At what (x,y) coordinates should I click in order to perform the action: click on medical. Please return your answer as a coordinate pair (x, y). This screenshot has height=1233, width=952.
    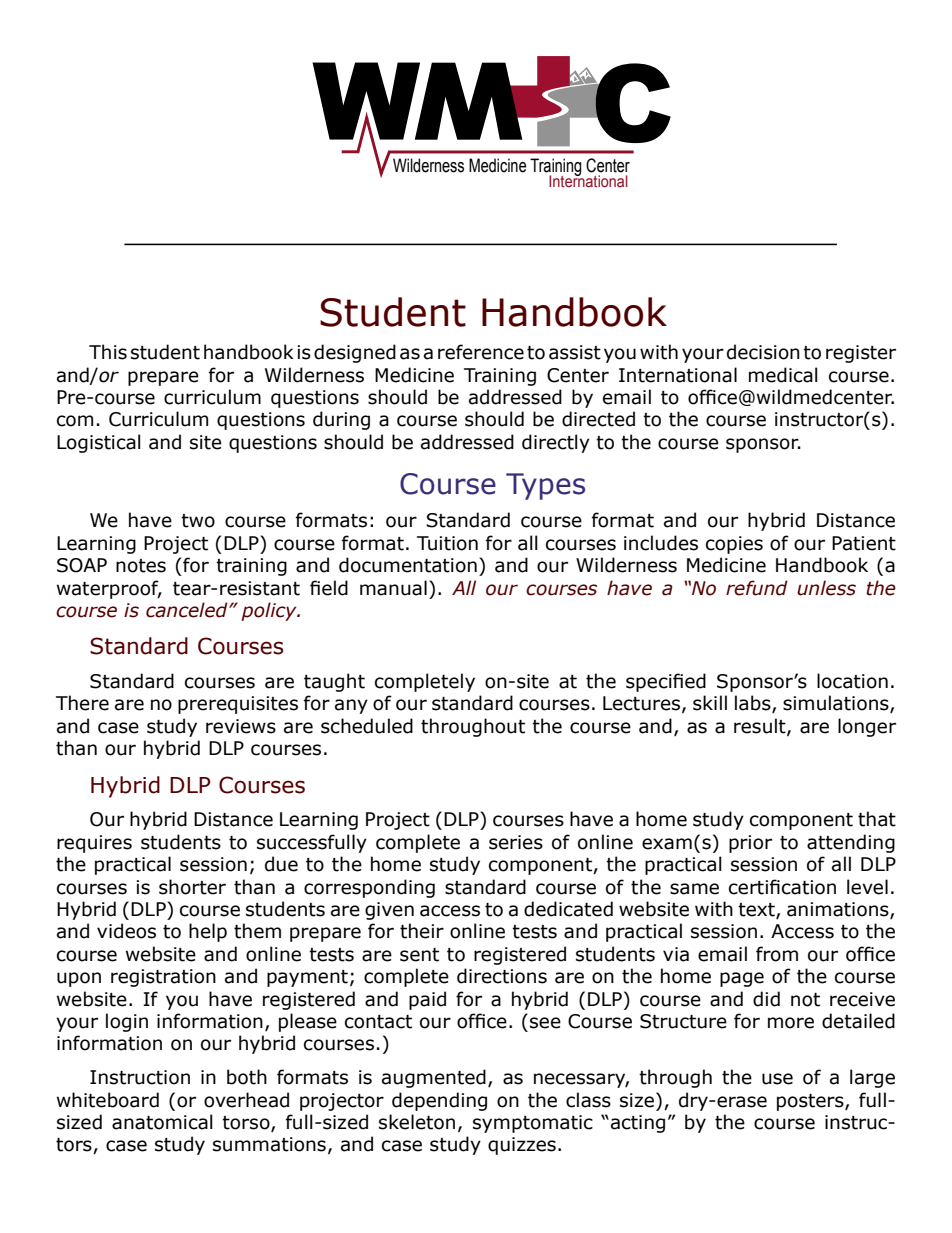
    Looking at the image, I should click on (783, 375).
